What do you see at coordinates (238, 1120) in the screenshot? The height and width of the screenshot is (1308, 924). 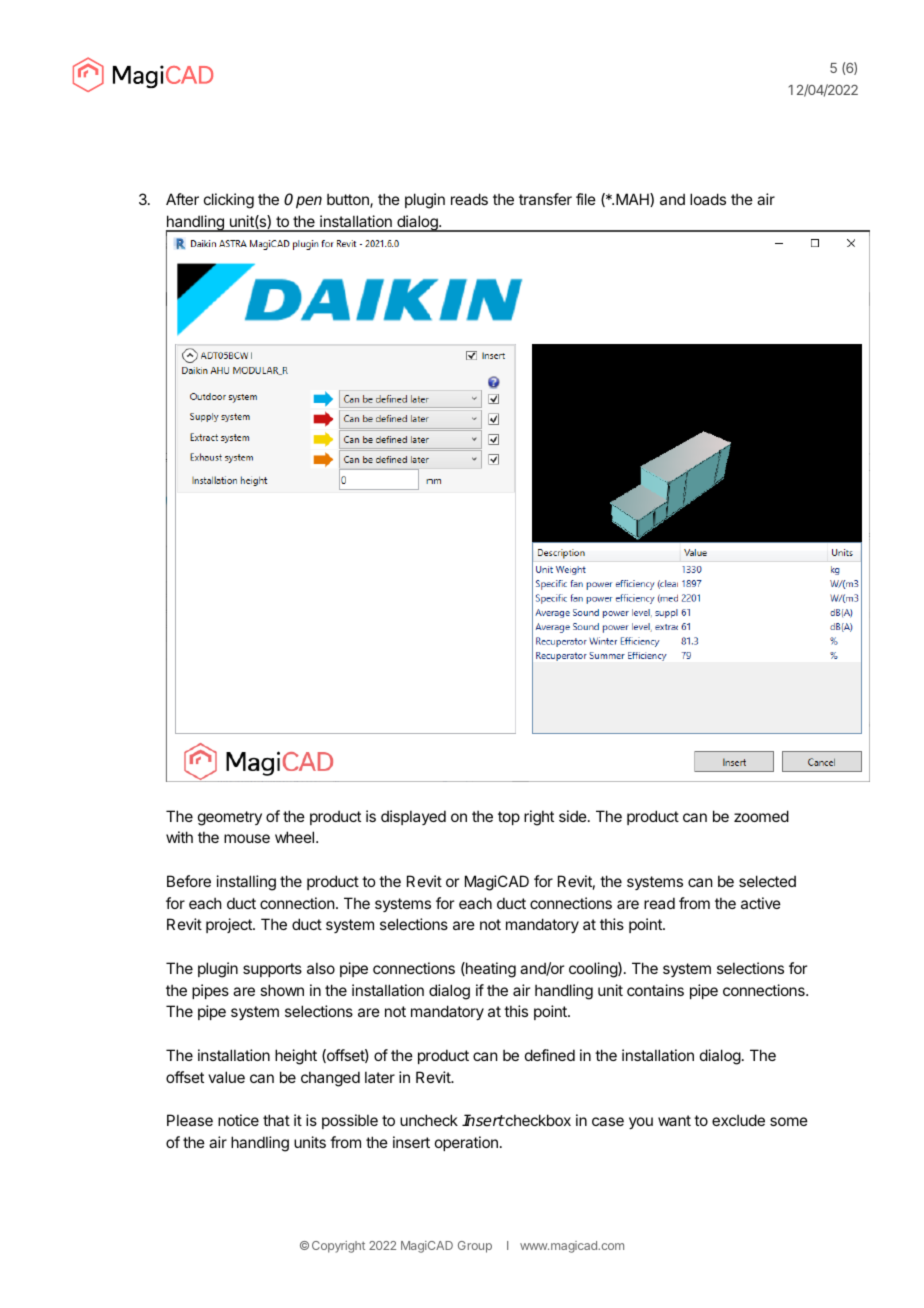 I see `notice` at bounding box center [238, 1120].
